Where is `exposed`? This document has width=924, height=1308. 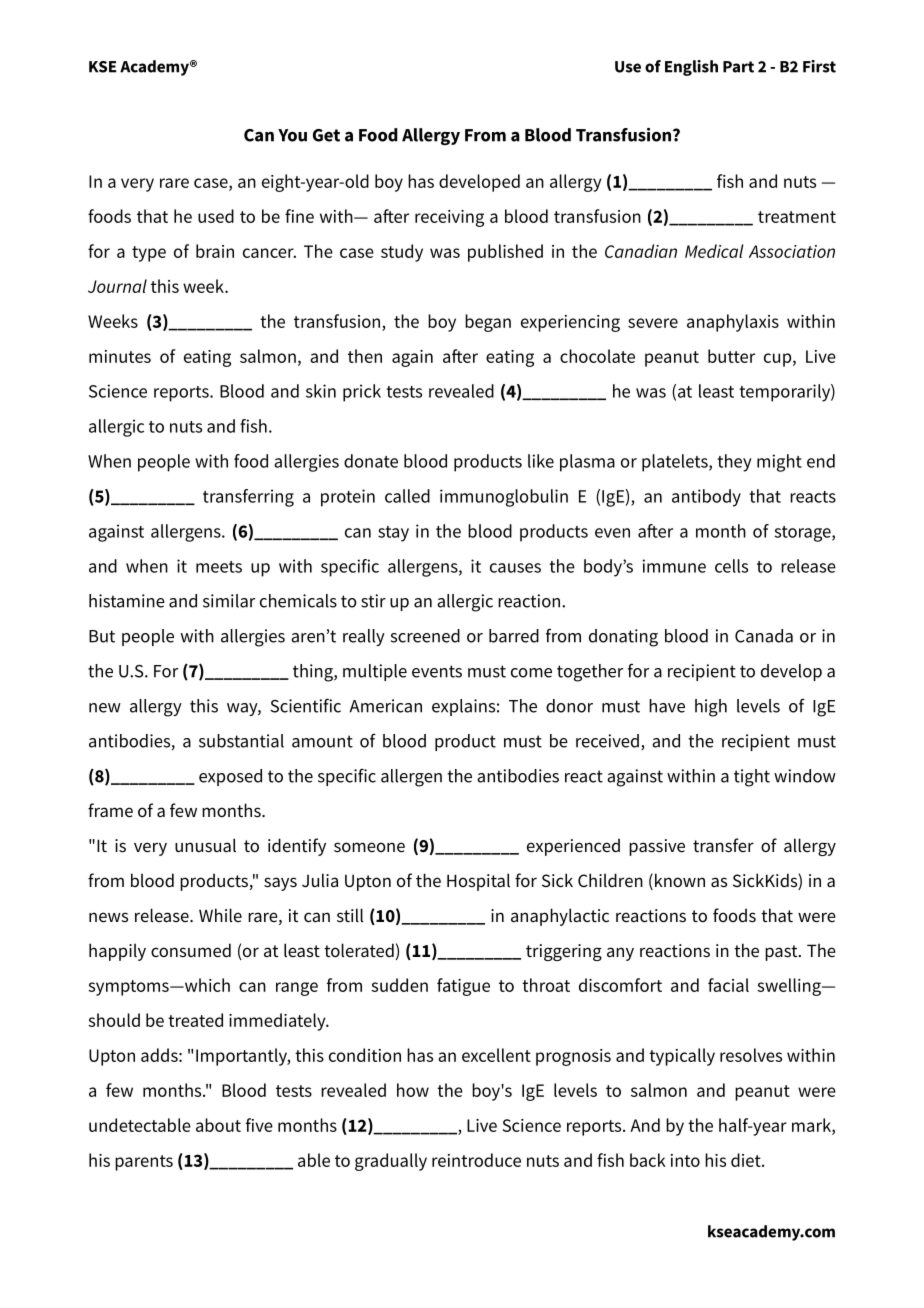
exposed is located at coordinates (230, 777).
